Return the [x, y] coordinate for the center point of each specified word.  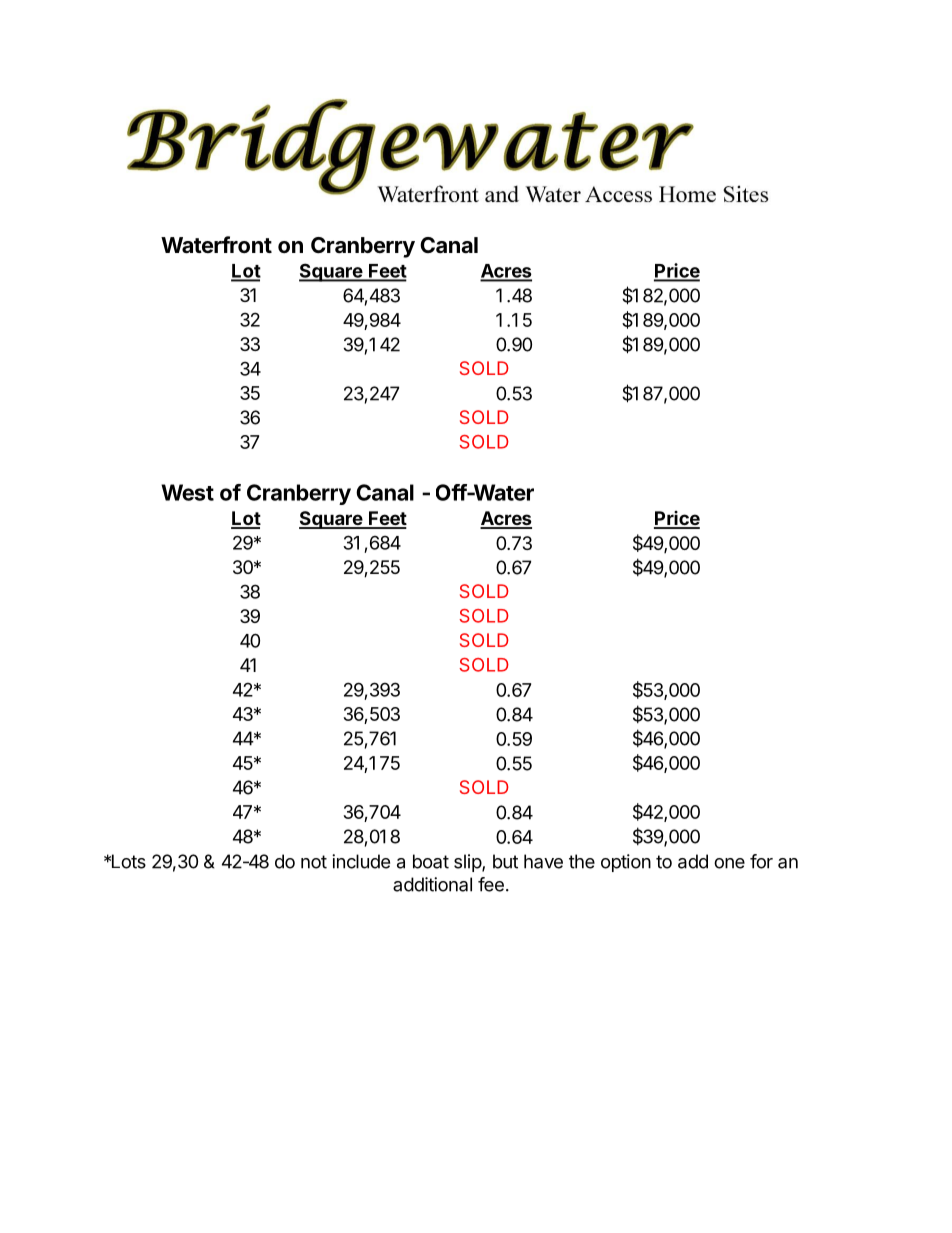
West [187, 492]
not [314, 862]
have [543, 861]
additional [432, 884]
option [626, 863]
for [761, 861]
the [582, 861]
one [729, 863]
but [505, 861]
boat [431, 861]
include [361, 861]
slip [468, 863]
